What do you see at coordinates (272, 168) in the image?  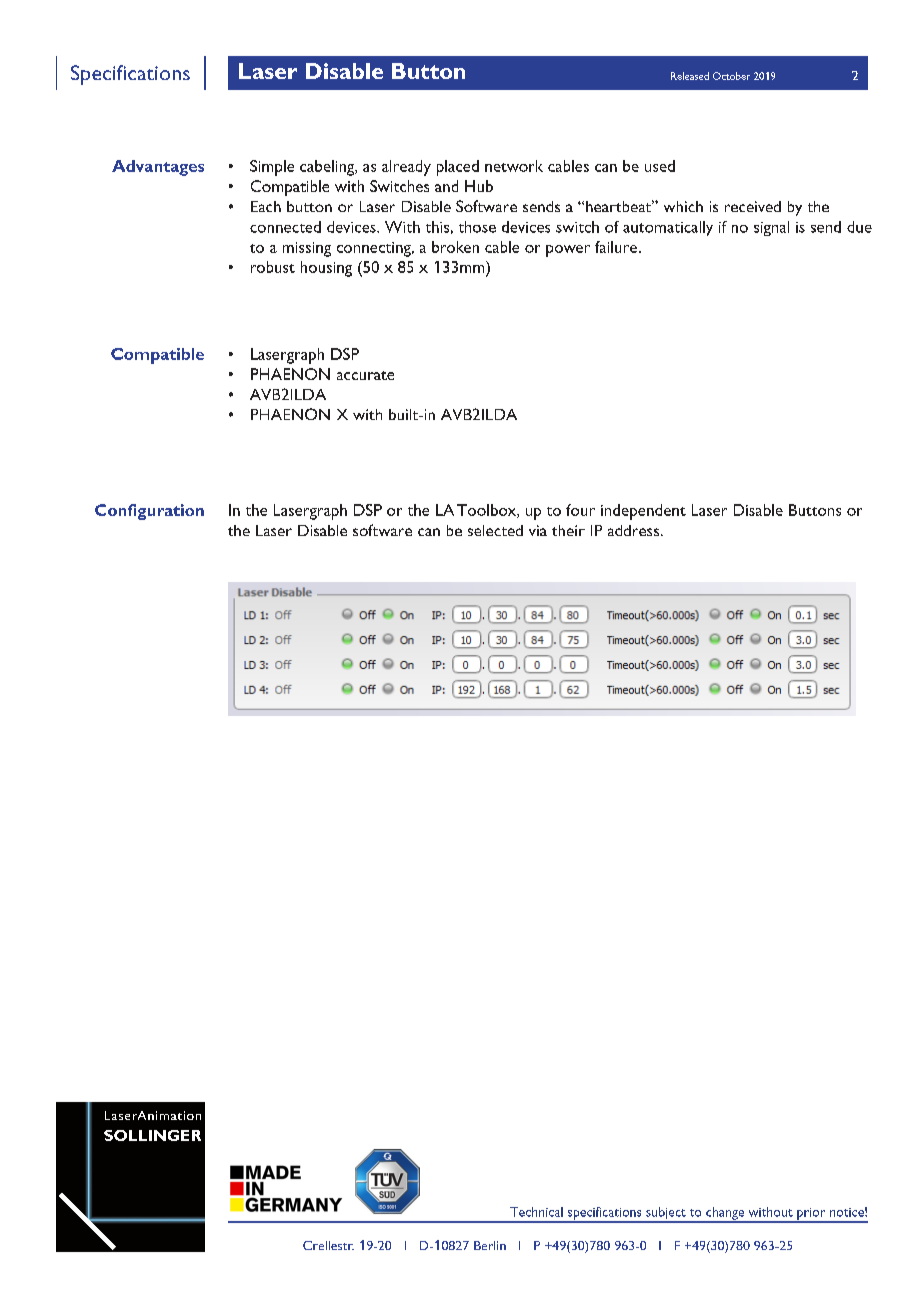 I see `Simple` at bounding box center [272, 168].
